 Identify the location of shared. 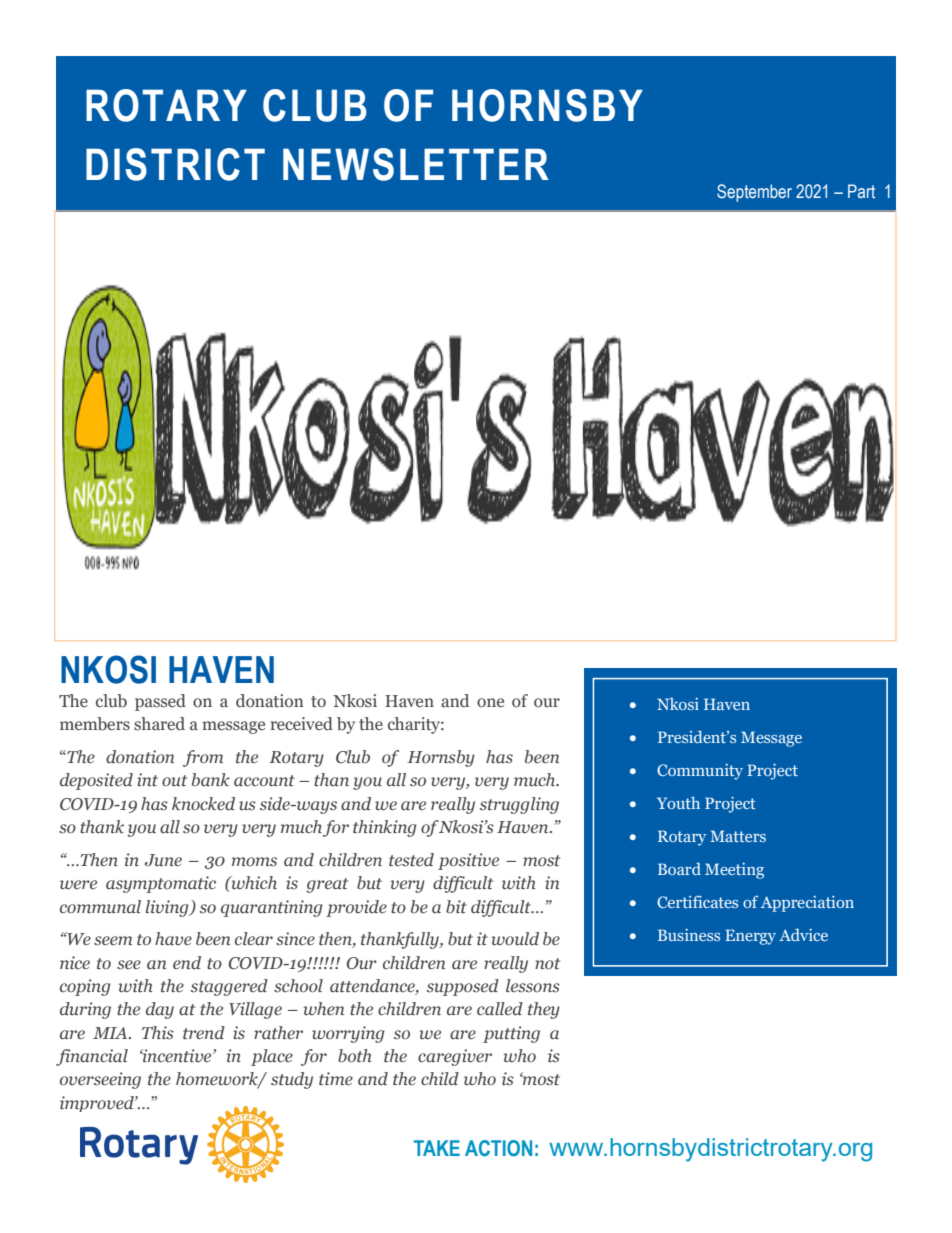
(159, 724).
